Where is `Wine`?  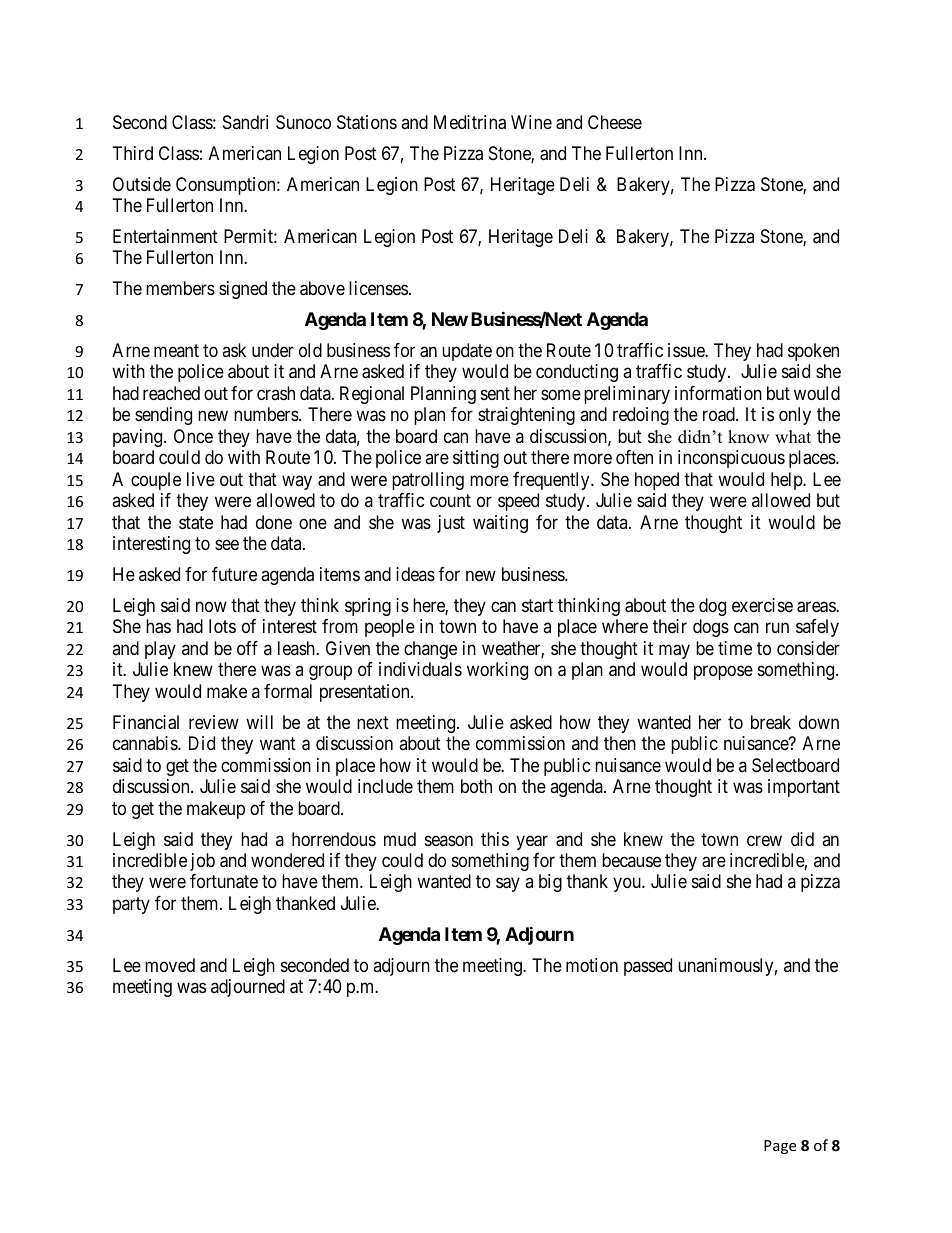 Wine is located at coordinates (531, 122).
